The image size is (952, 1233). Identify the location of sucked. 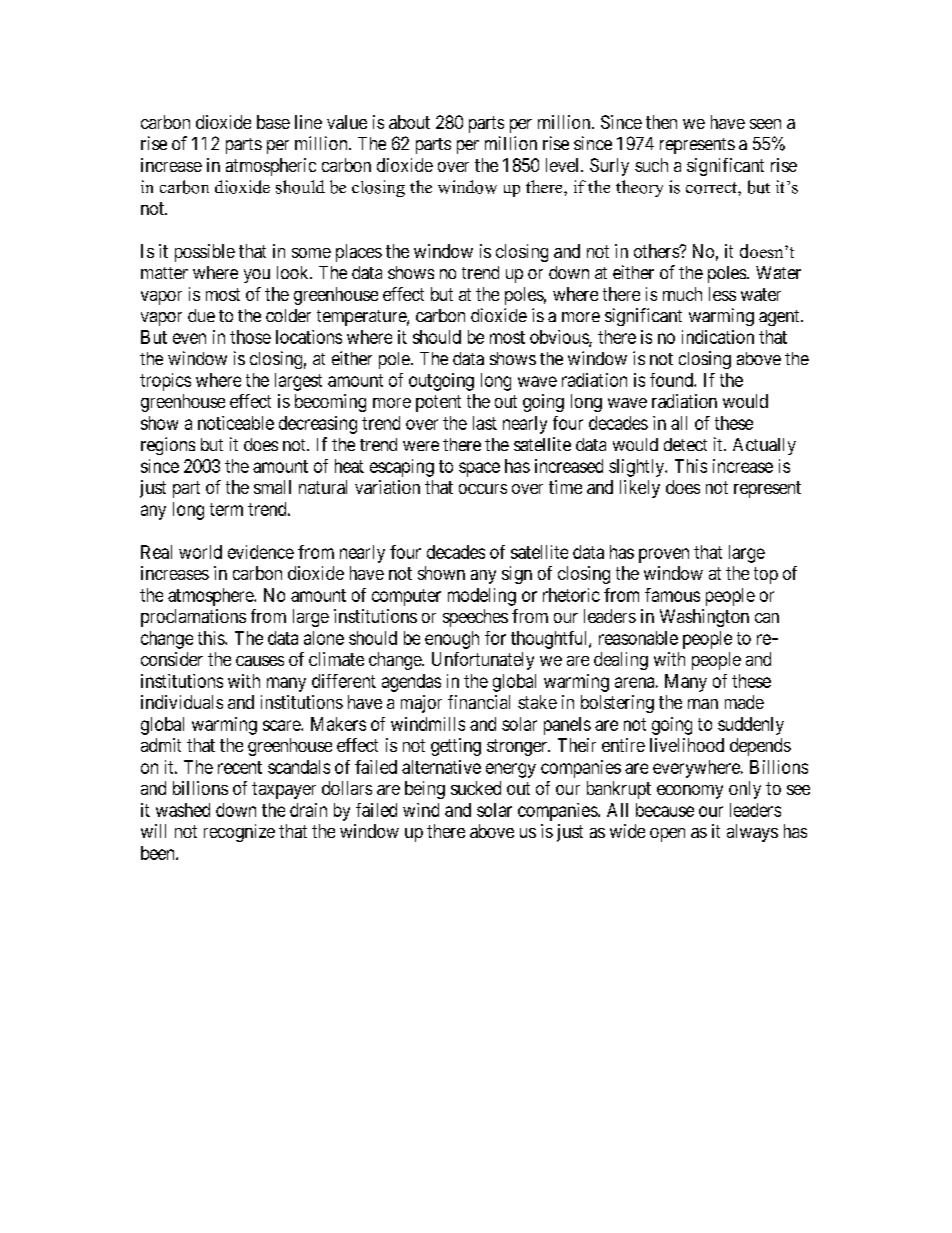
(476, 788).
